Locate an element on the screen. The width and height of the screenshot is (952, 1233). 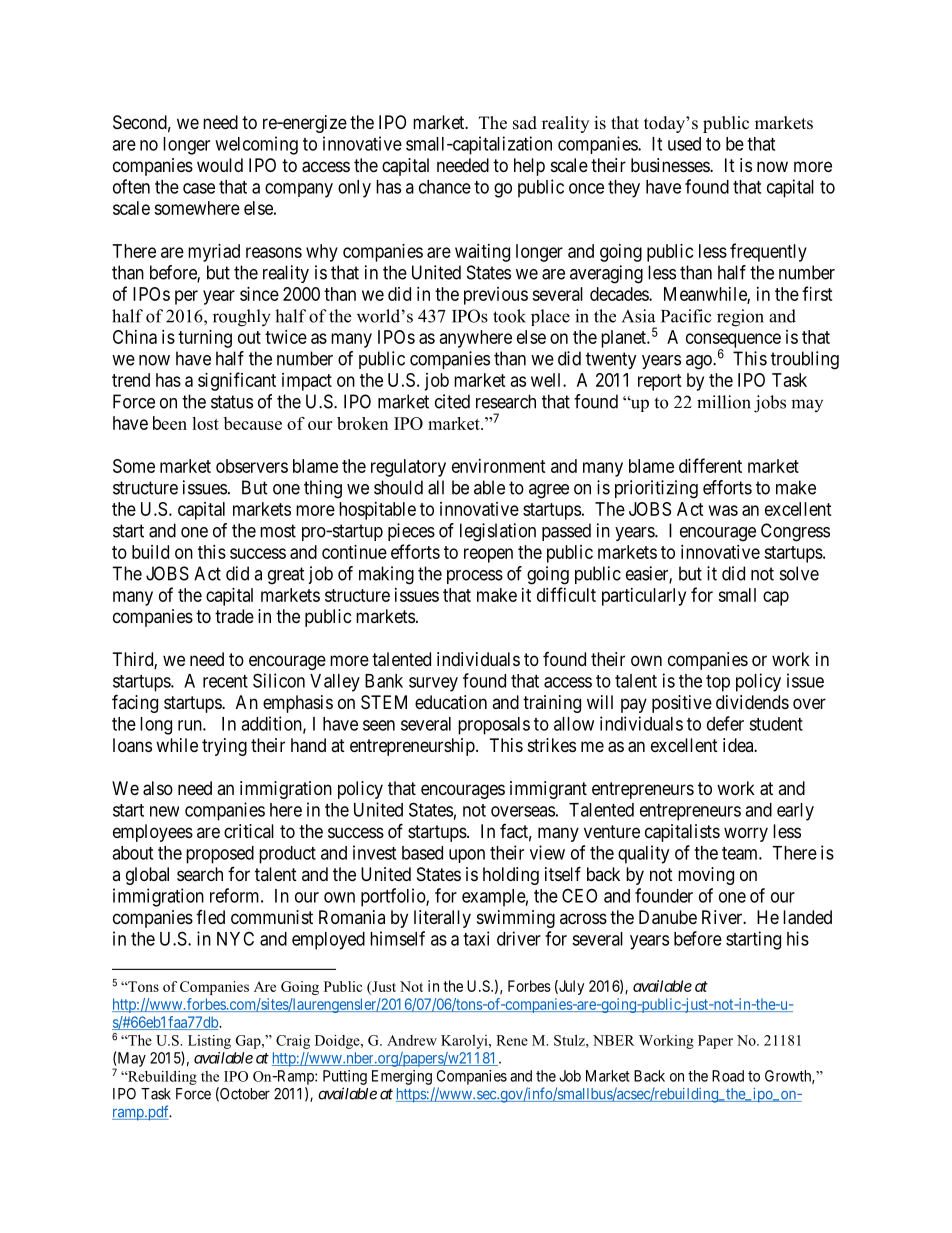
Road is located at coordinates (728, 1076).
